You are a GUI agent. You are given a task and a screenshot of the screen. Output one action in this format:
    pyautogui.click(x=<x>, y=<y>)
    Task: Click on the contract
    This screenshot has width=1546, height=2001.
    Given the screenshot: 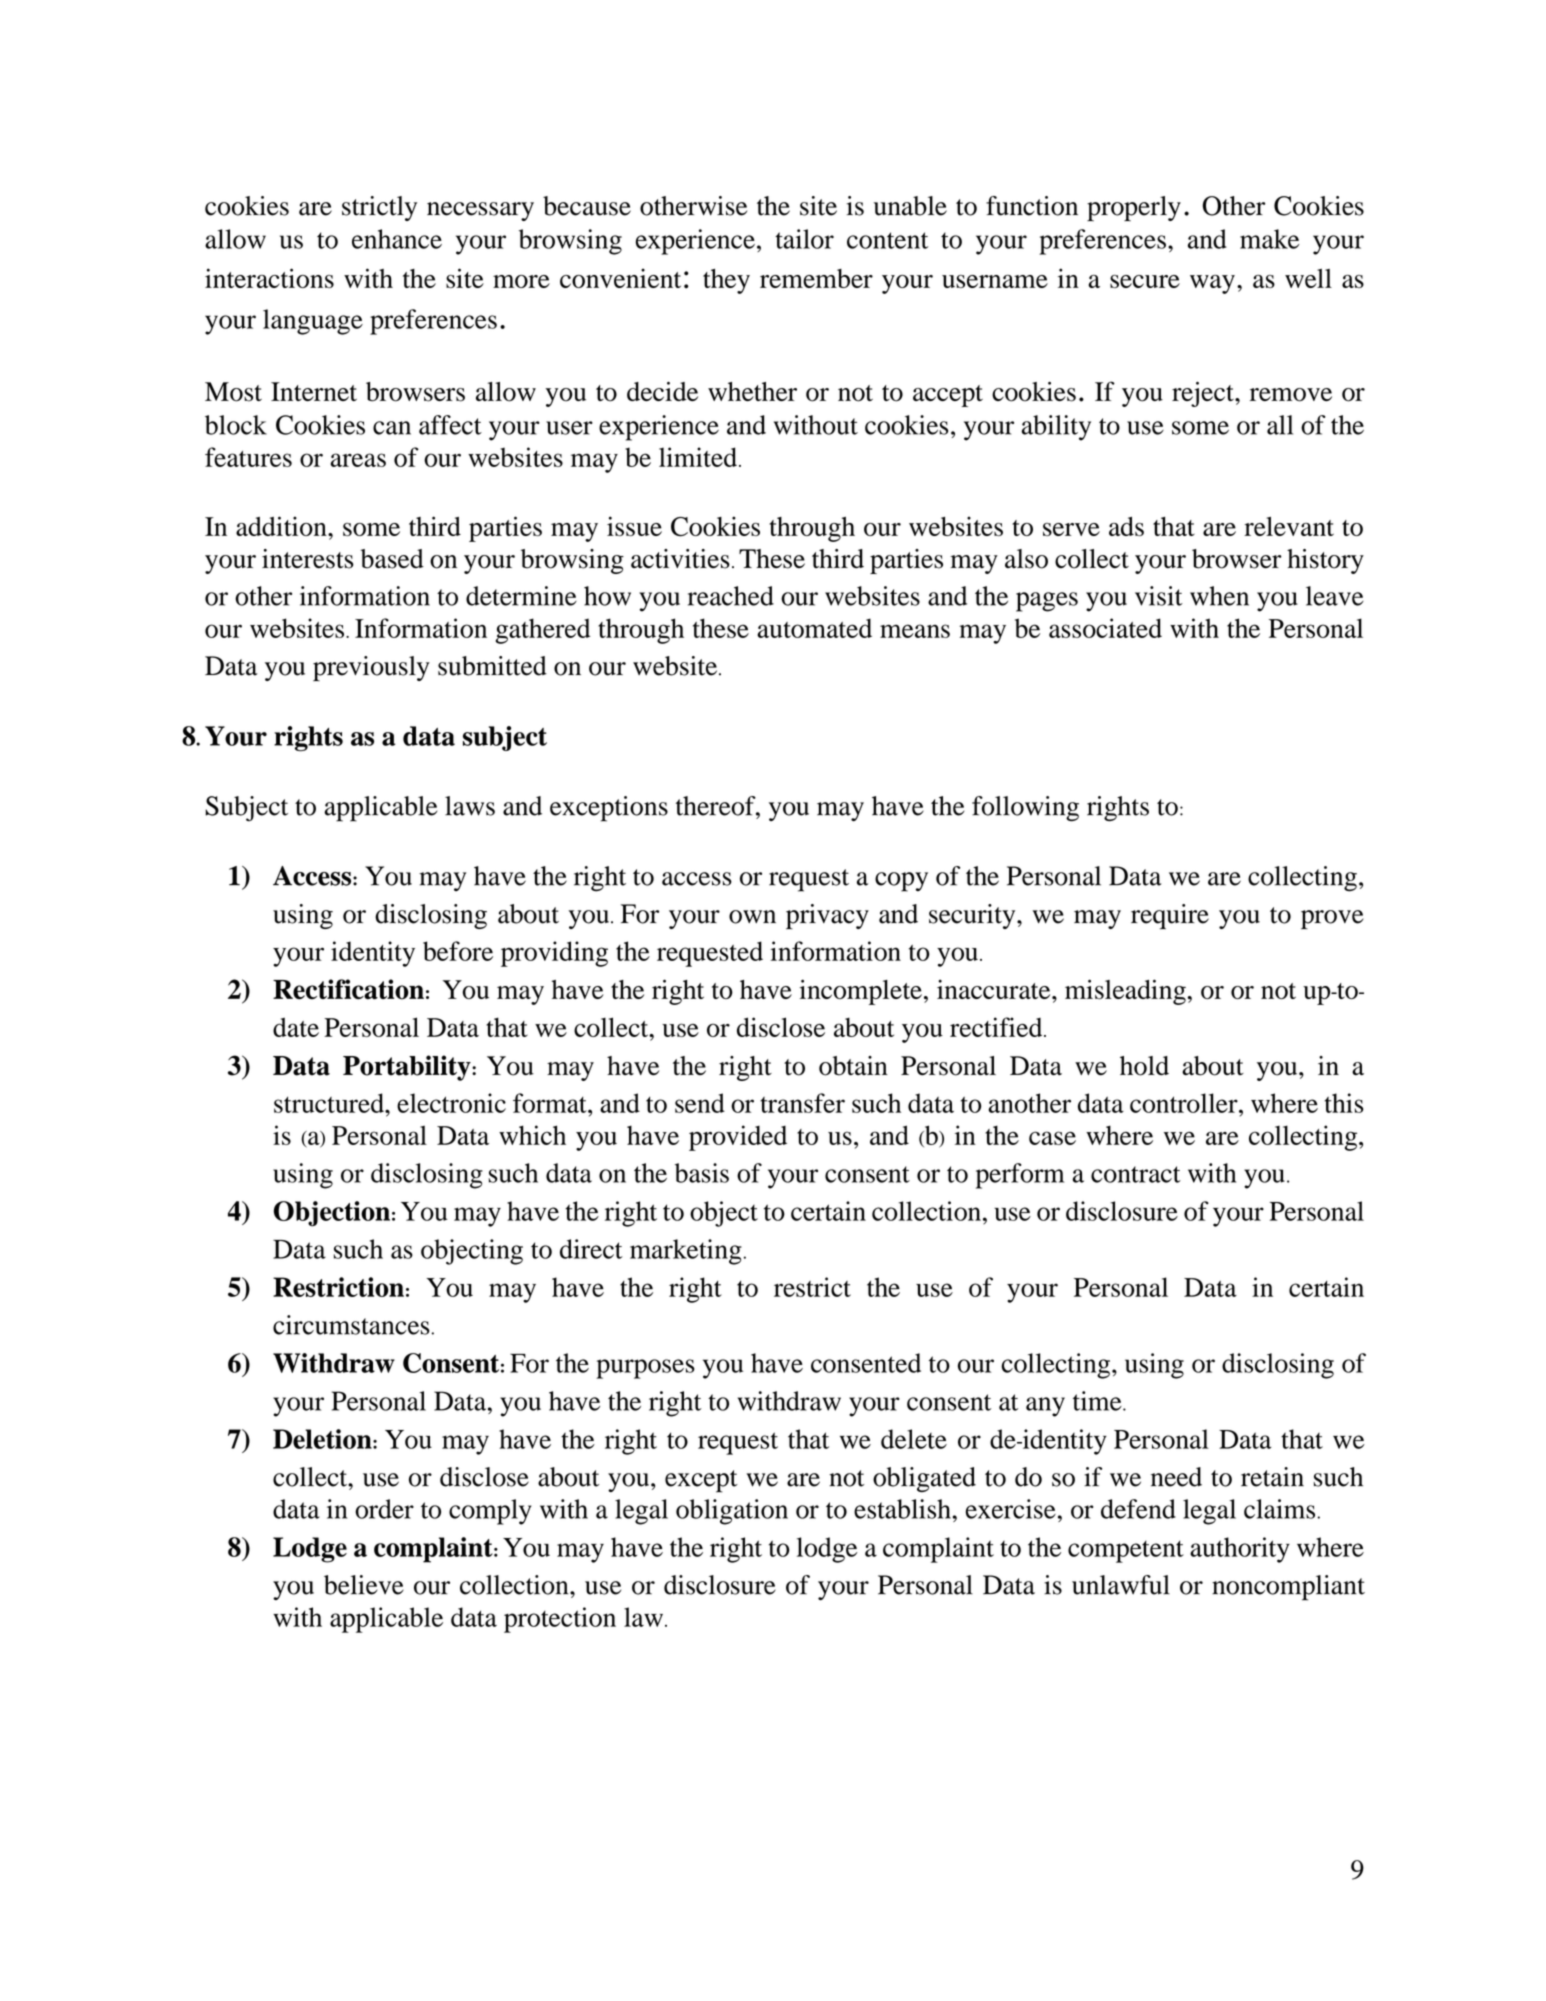 What is the action you would take?
    pyautogui.click(x=1136, y=1174)
